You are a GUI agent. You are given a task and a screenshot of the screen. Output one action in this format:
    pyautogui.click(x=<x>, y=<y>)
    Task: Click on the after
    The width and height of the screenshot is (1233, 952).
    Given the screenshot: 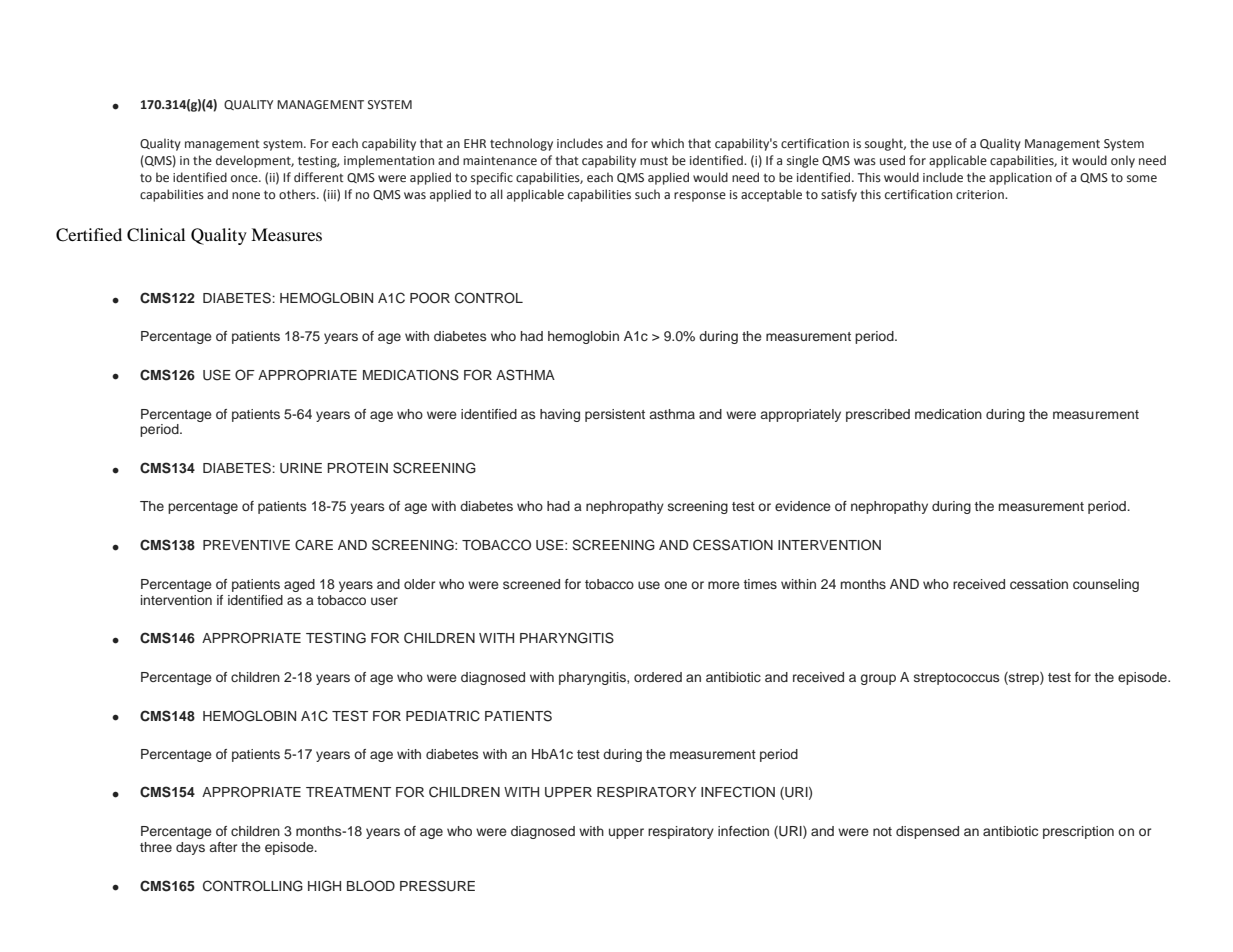 What is the action you would take?
    pyautogui.click(x=223, y=847)
